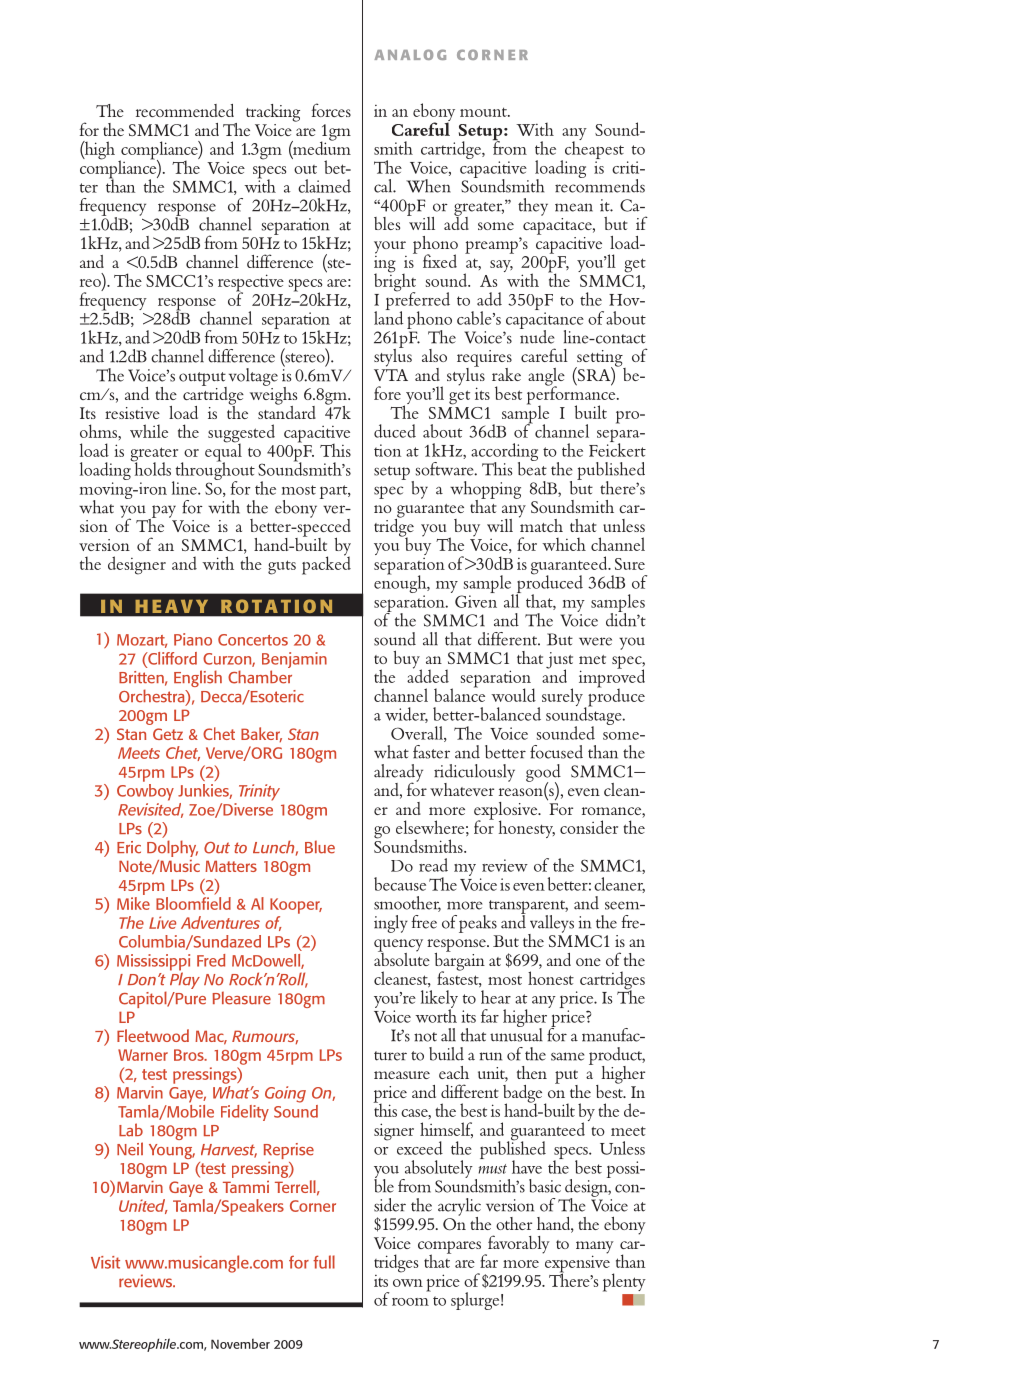 The width and height of the screenshot is (1019, 1393). Describe the element at coordinates (331, 110) in the screenshot. I see `forces` at that location.
